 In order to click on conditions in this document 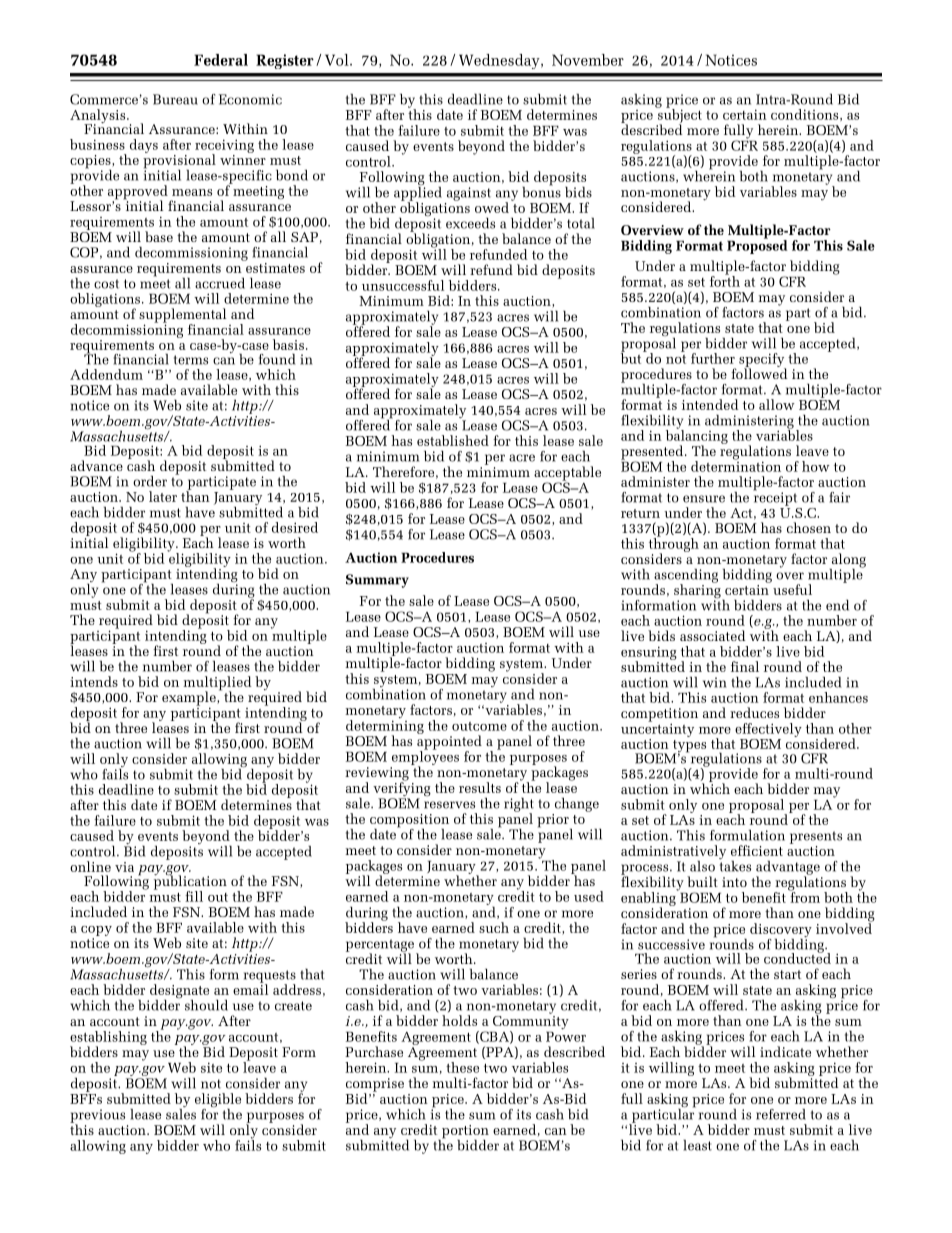, I will do `click(806, 115)`.
